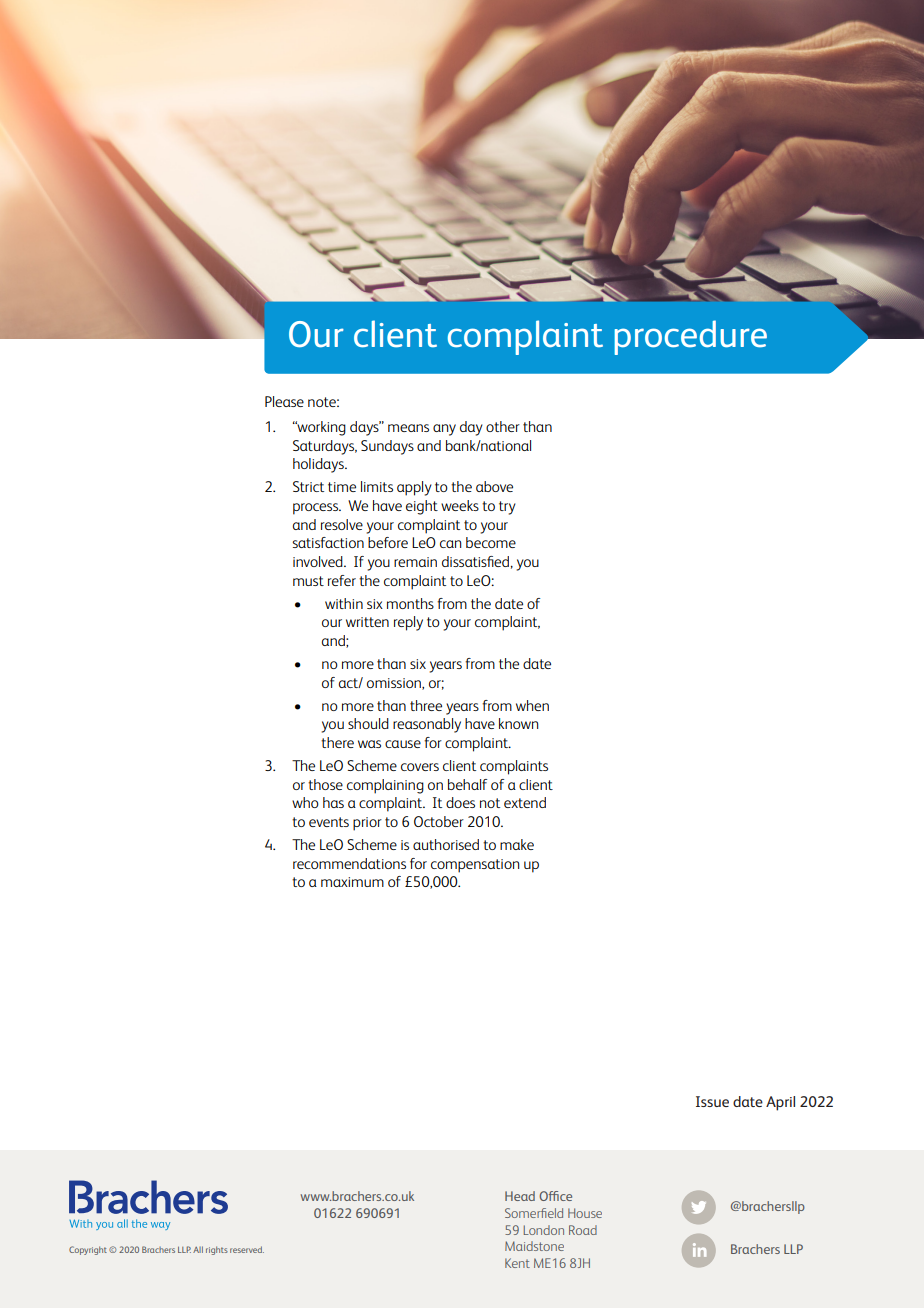 Image resolution: width=924 pixels, height=1308 pixels. What do you see at coordinates (444, 430) in the screenshot?
I see `any` at bounding box center [444, 430].
